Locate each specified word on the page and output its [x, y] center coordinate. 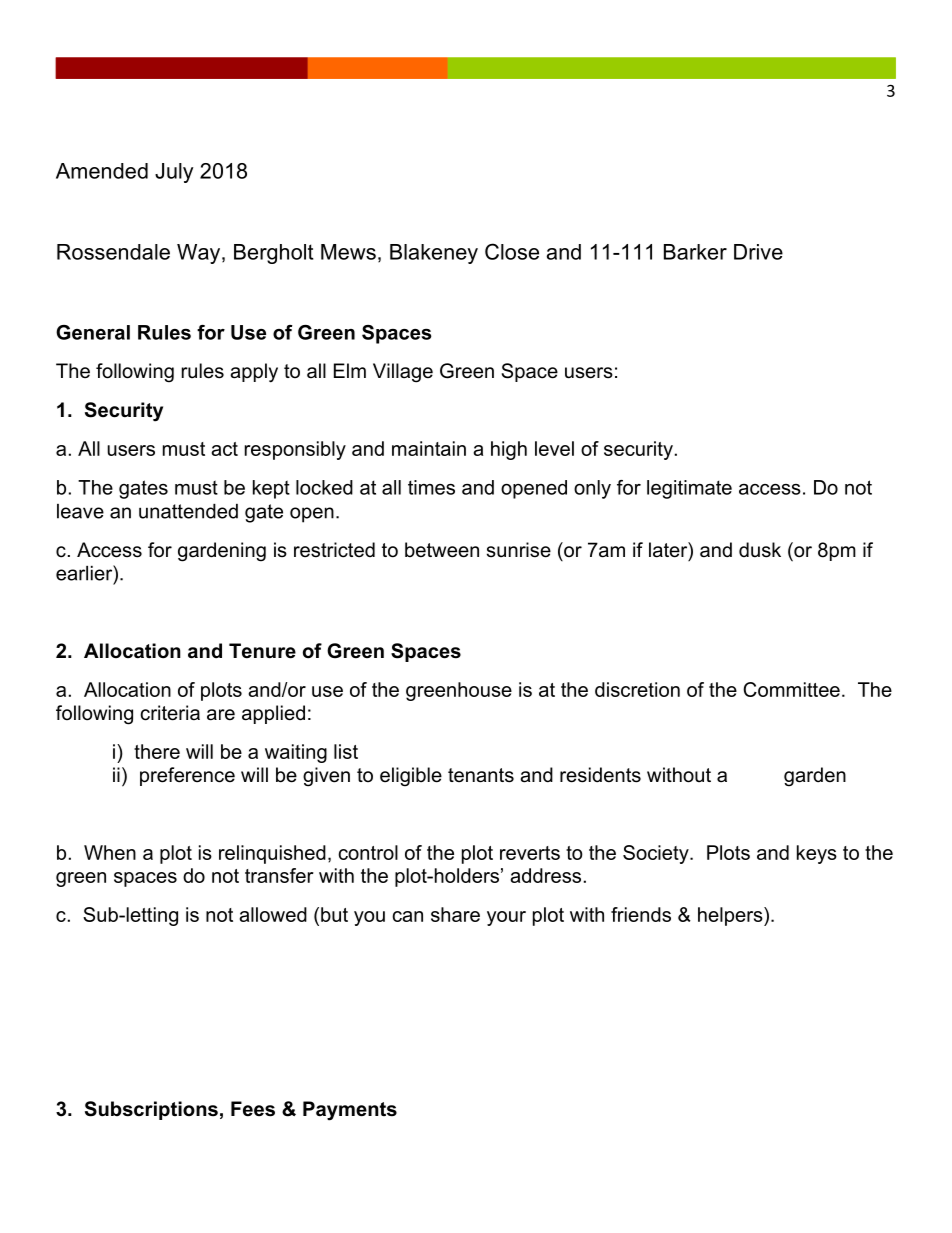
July [174, 173]
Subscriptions [151, 1110]
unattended [188, 511]
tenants [481, 775]
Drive [758, 252]
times [431, 487]
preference [187, 776]
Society [657, 854]
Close [512, 251]
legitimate [689, 489]
